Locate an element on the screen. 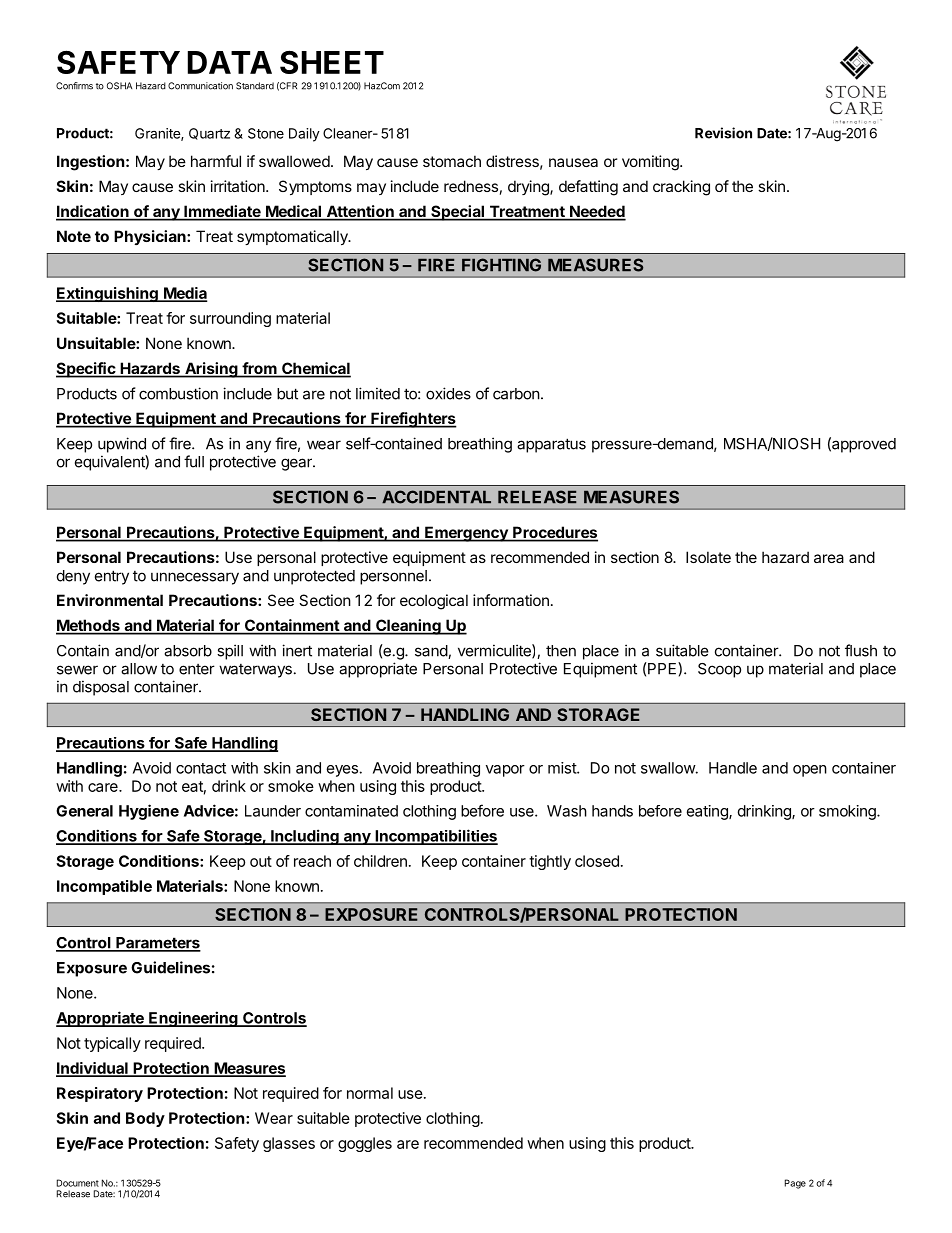 Image resolution: width=952 pixels, height=1233 pixels. Communication is located at coordinates (200, 86).
